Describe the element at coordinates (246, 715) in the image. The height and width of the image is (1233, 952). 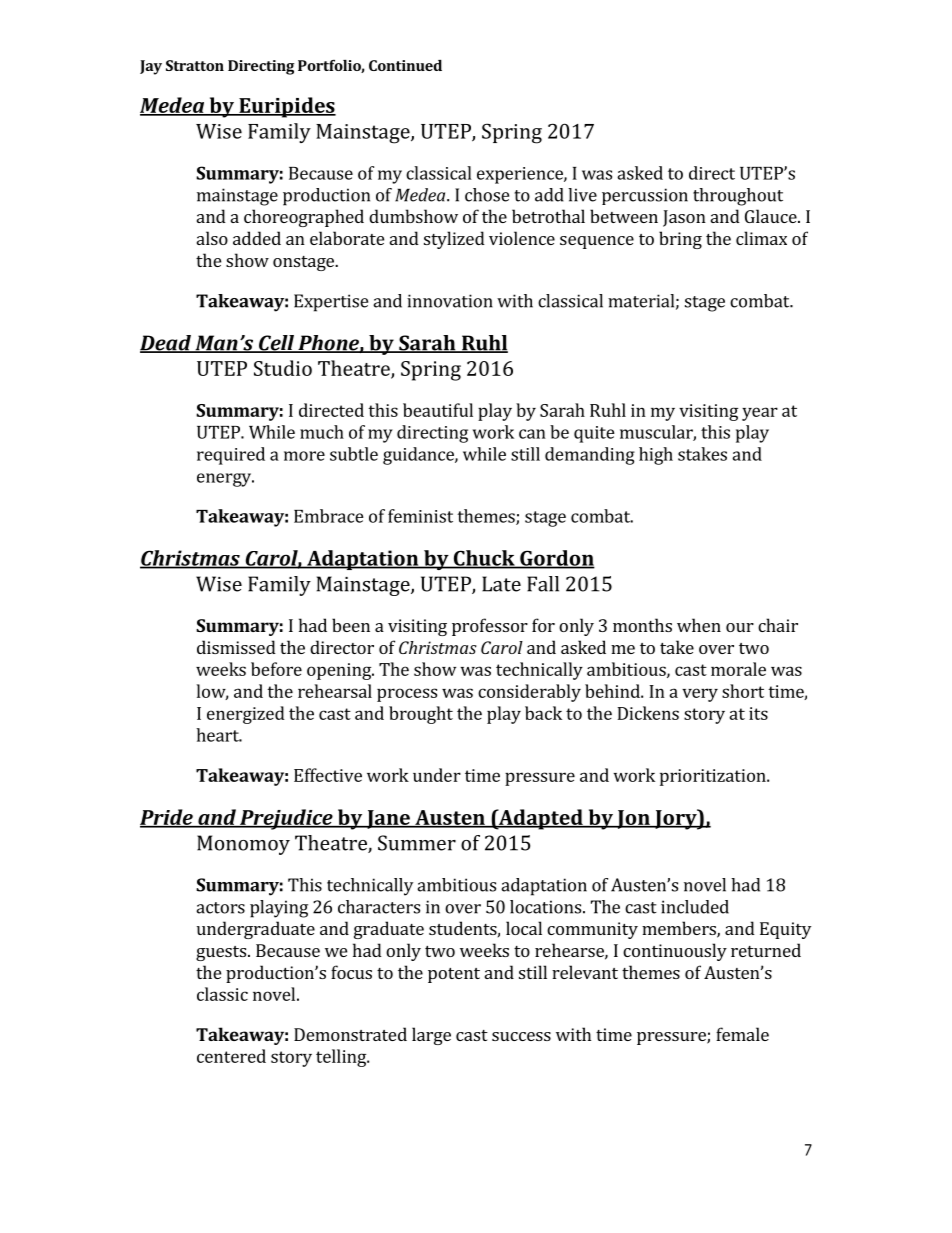
I see `energized` at that location.
